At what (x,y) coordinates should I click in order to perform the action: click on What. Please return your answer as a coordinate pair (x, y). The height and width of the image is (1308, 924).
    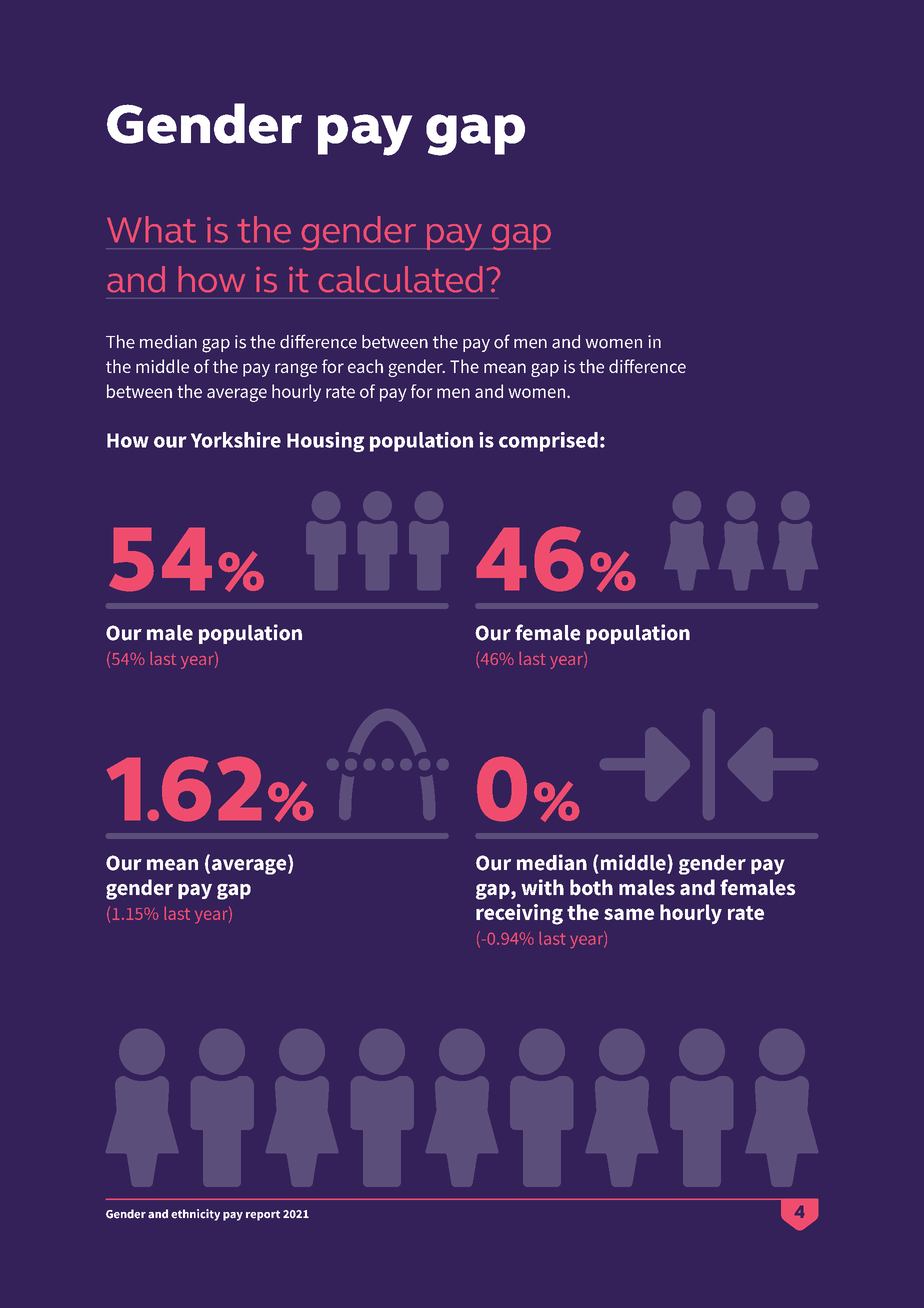
    Looking at the image, I should click on (151, 229).
